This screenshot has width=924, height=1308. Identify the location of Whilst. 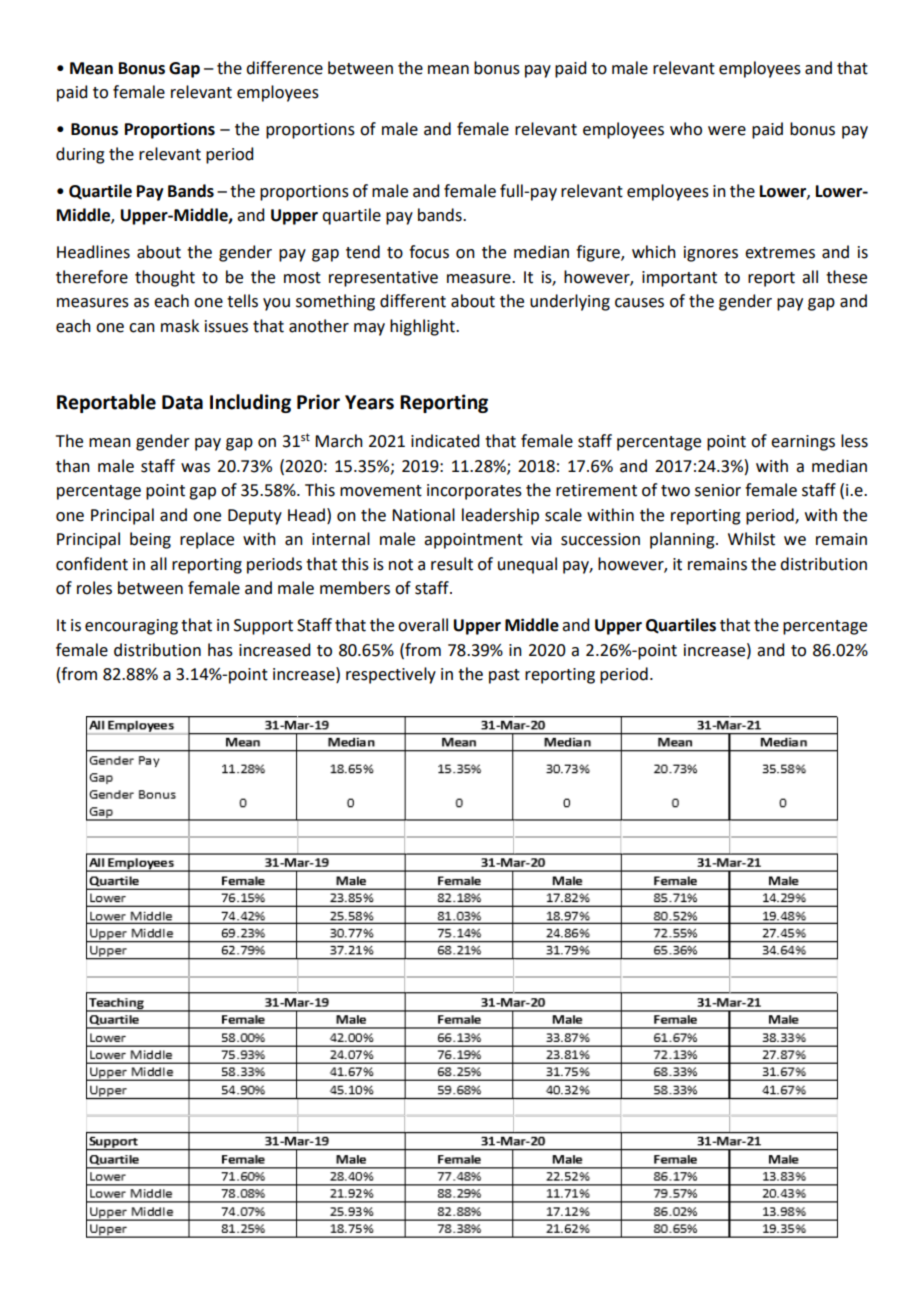
(751, 539).
